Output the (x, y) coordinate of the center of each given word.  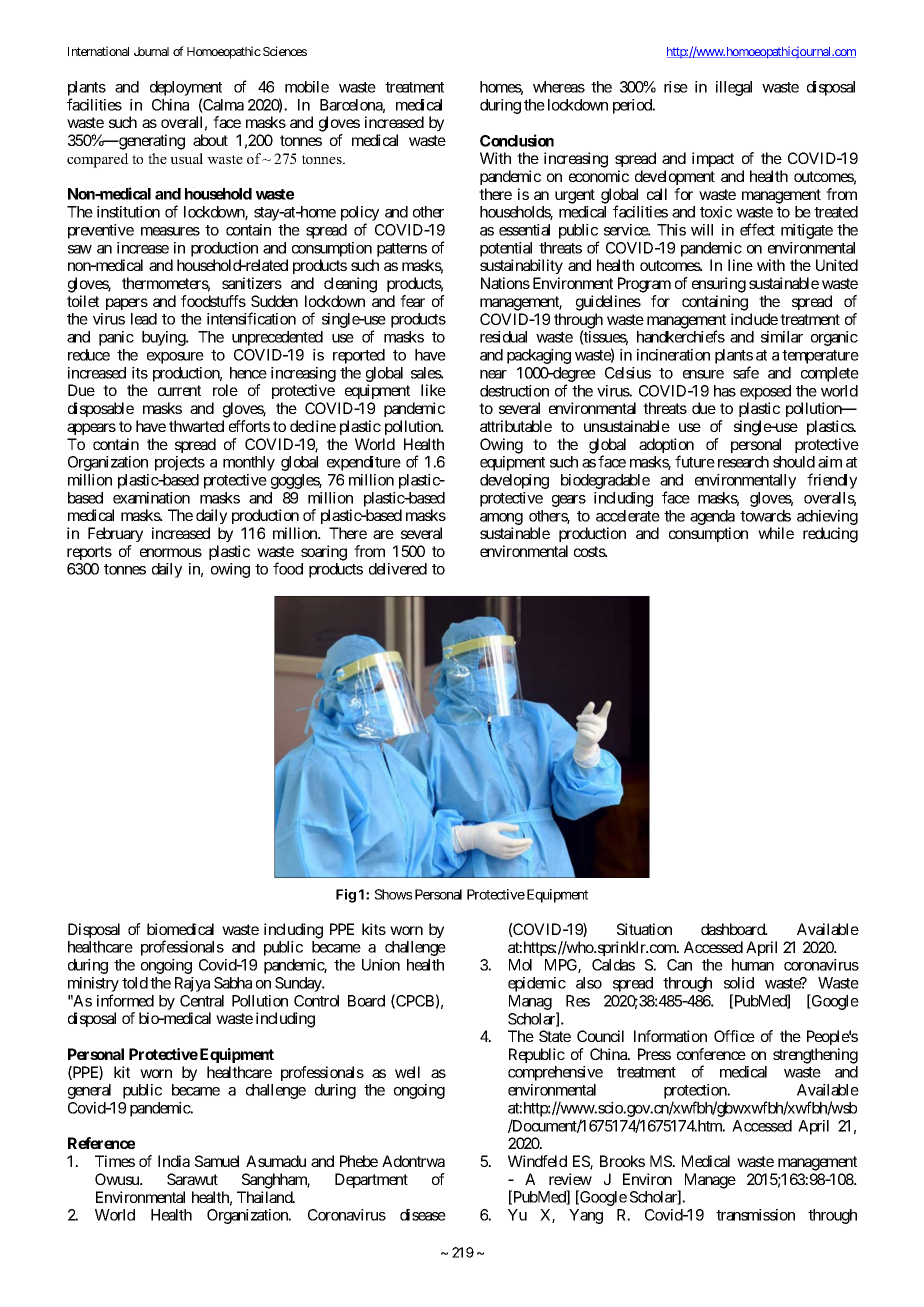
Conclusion (517, 140)
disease (423, 1215)
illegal (734, 88)
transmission (755, 1215)
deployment (186, 90)
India (174, 1161)
